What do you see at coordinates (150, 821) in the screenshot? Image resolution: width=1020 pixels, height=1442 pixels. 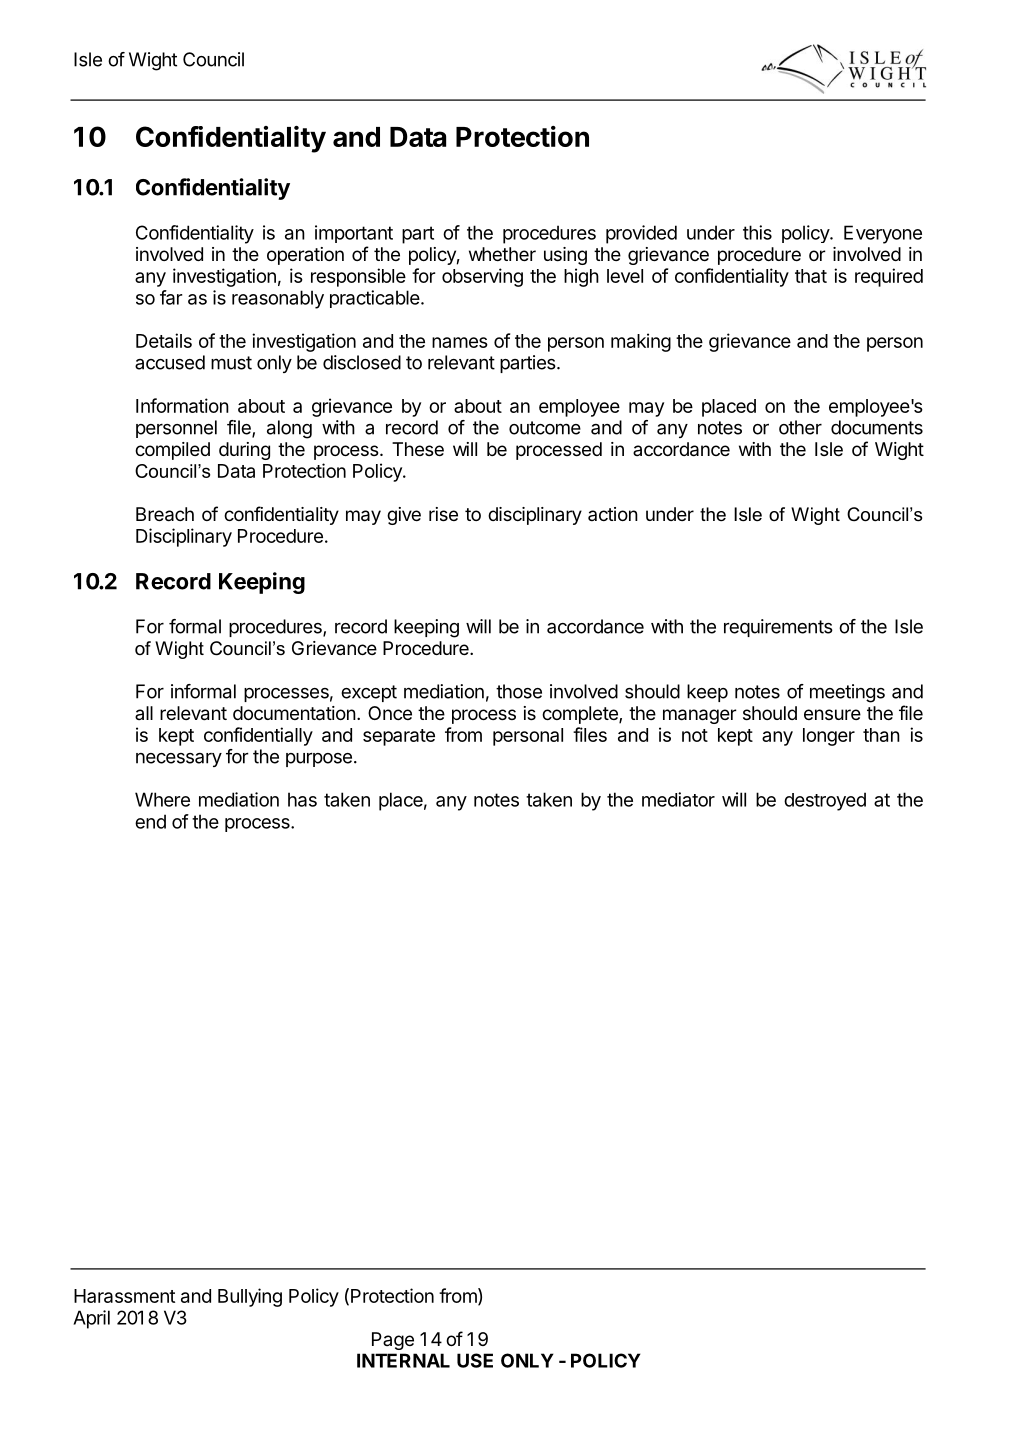 I see `end` at bounding box center [150, 821].
